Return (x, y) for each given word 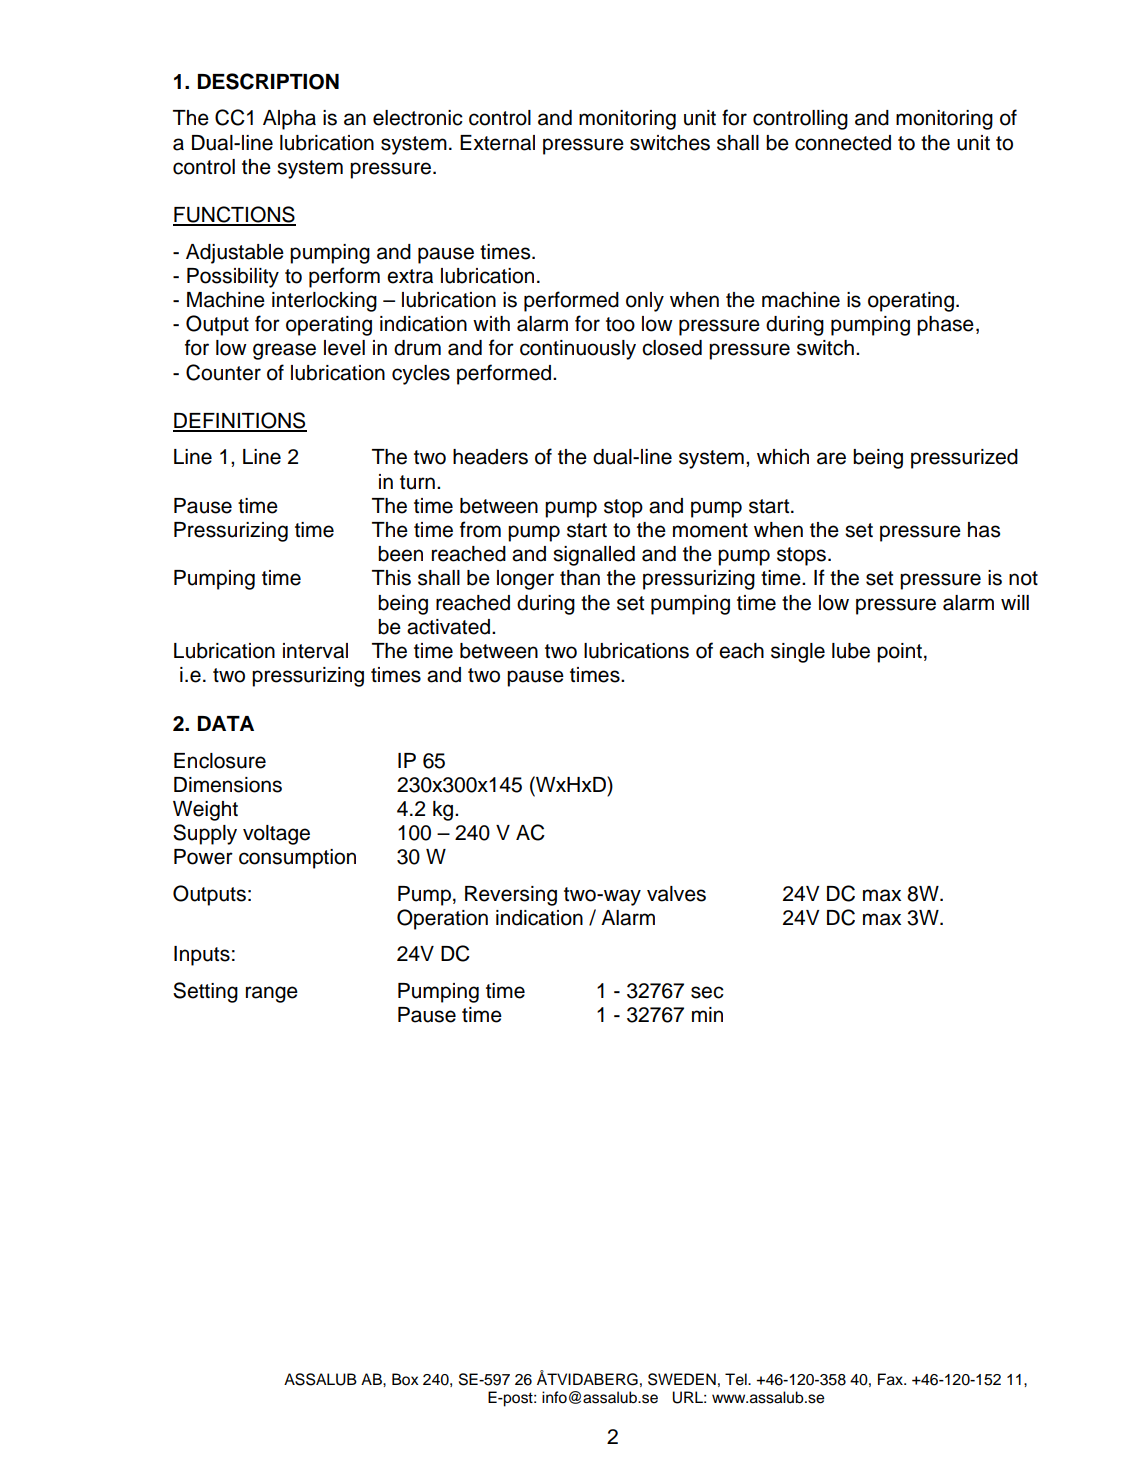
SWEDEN (682, 1379)
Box (405, 1379)
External (497, 143)
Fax (891, 1379)
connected (843, 143)
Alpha (289, 120)
